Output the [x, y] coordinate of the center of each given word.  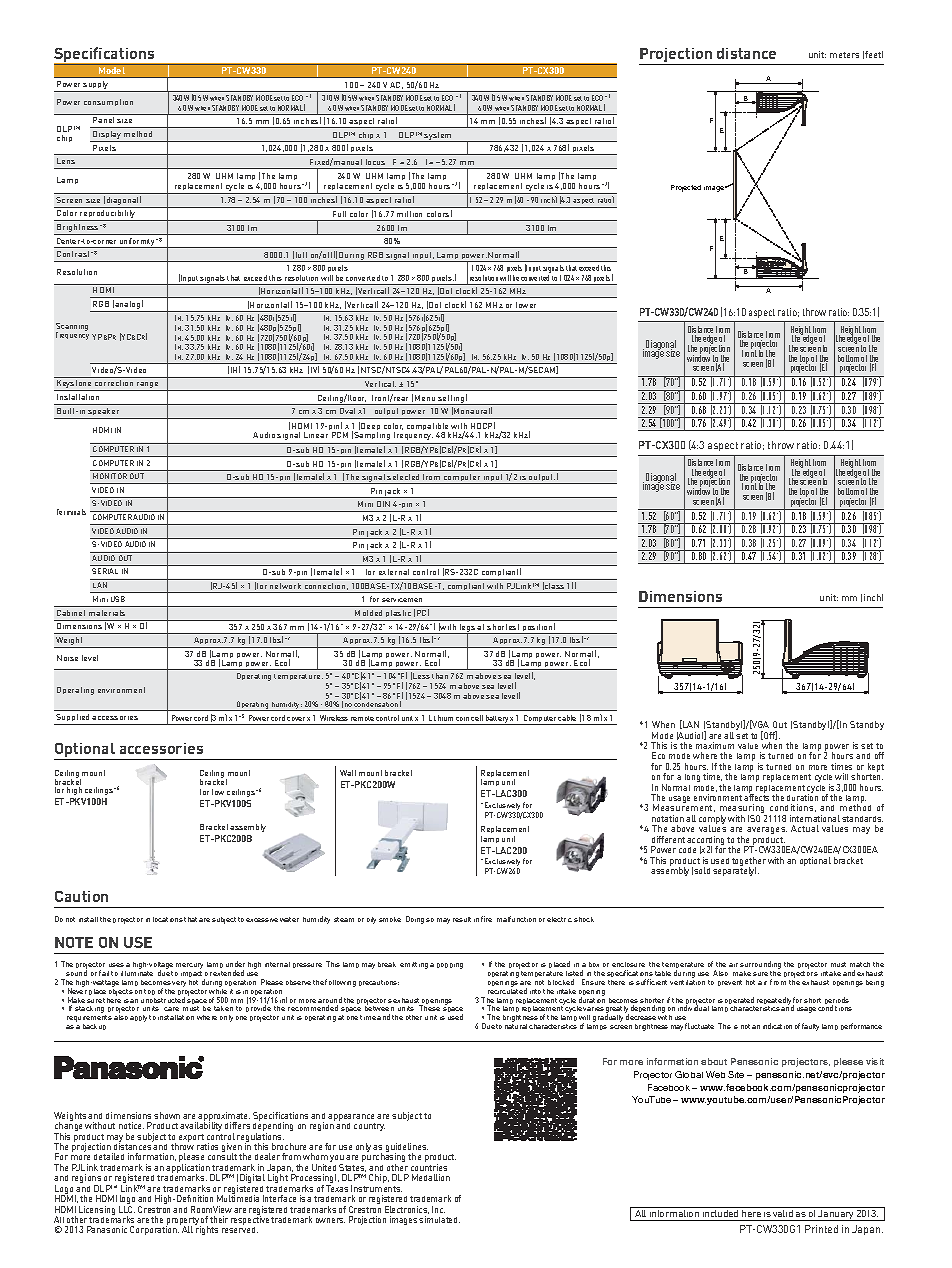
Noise [67, 658]
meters [844, 55]
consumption [108, 102]
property [183, 1222]
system [438, 137]
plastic [398, 615]
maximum [715, 745]
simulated [439, 1219]
